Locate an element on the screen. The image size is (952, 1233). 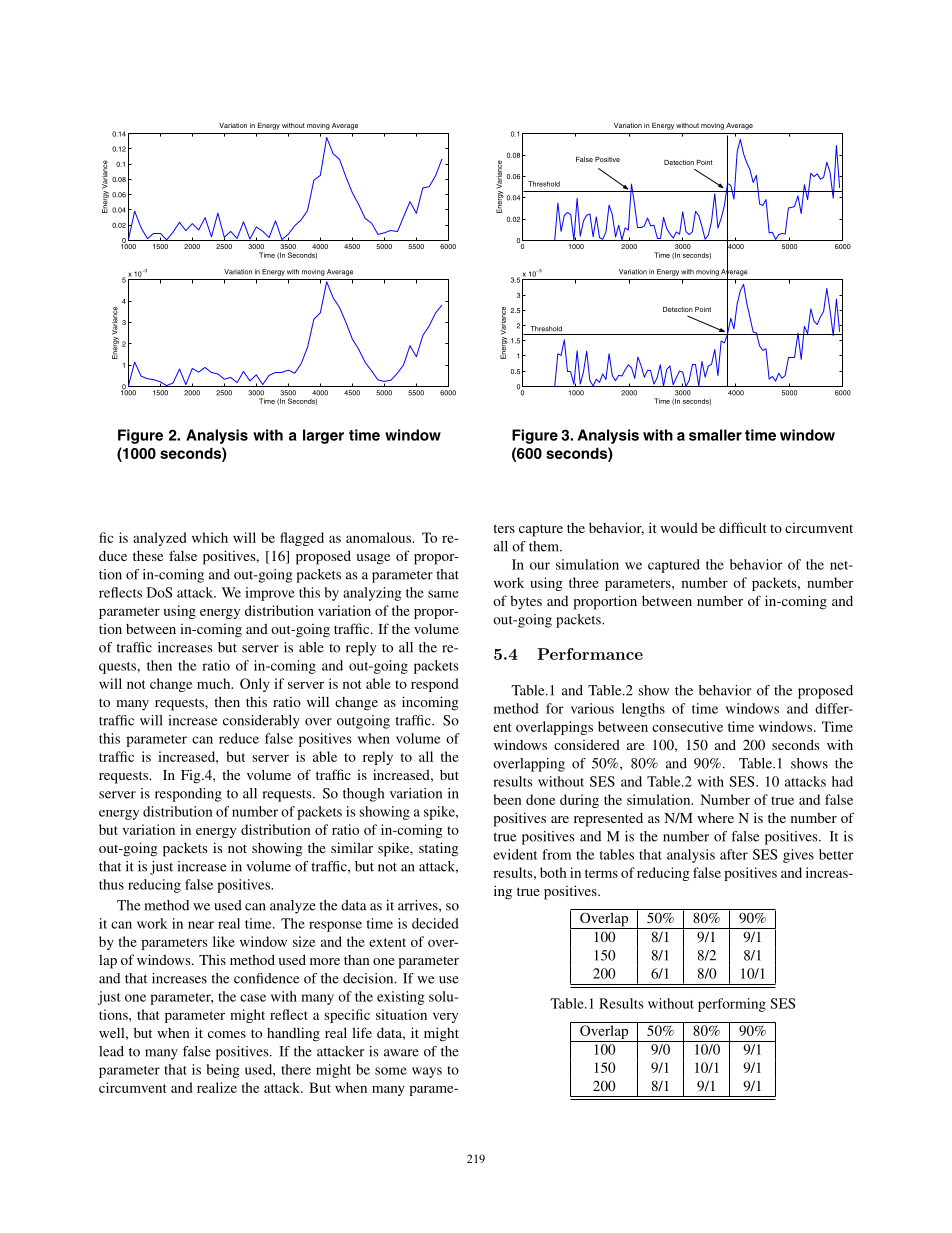
arrives is located at coordinates (419, 905).
